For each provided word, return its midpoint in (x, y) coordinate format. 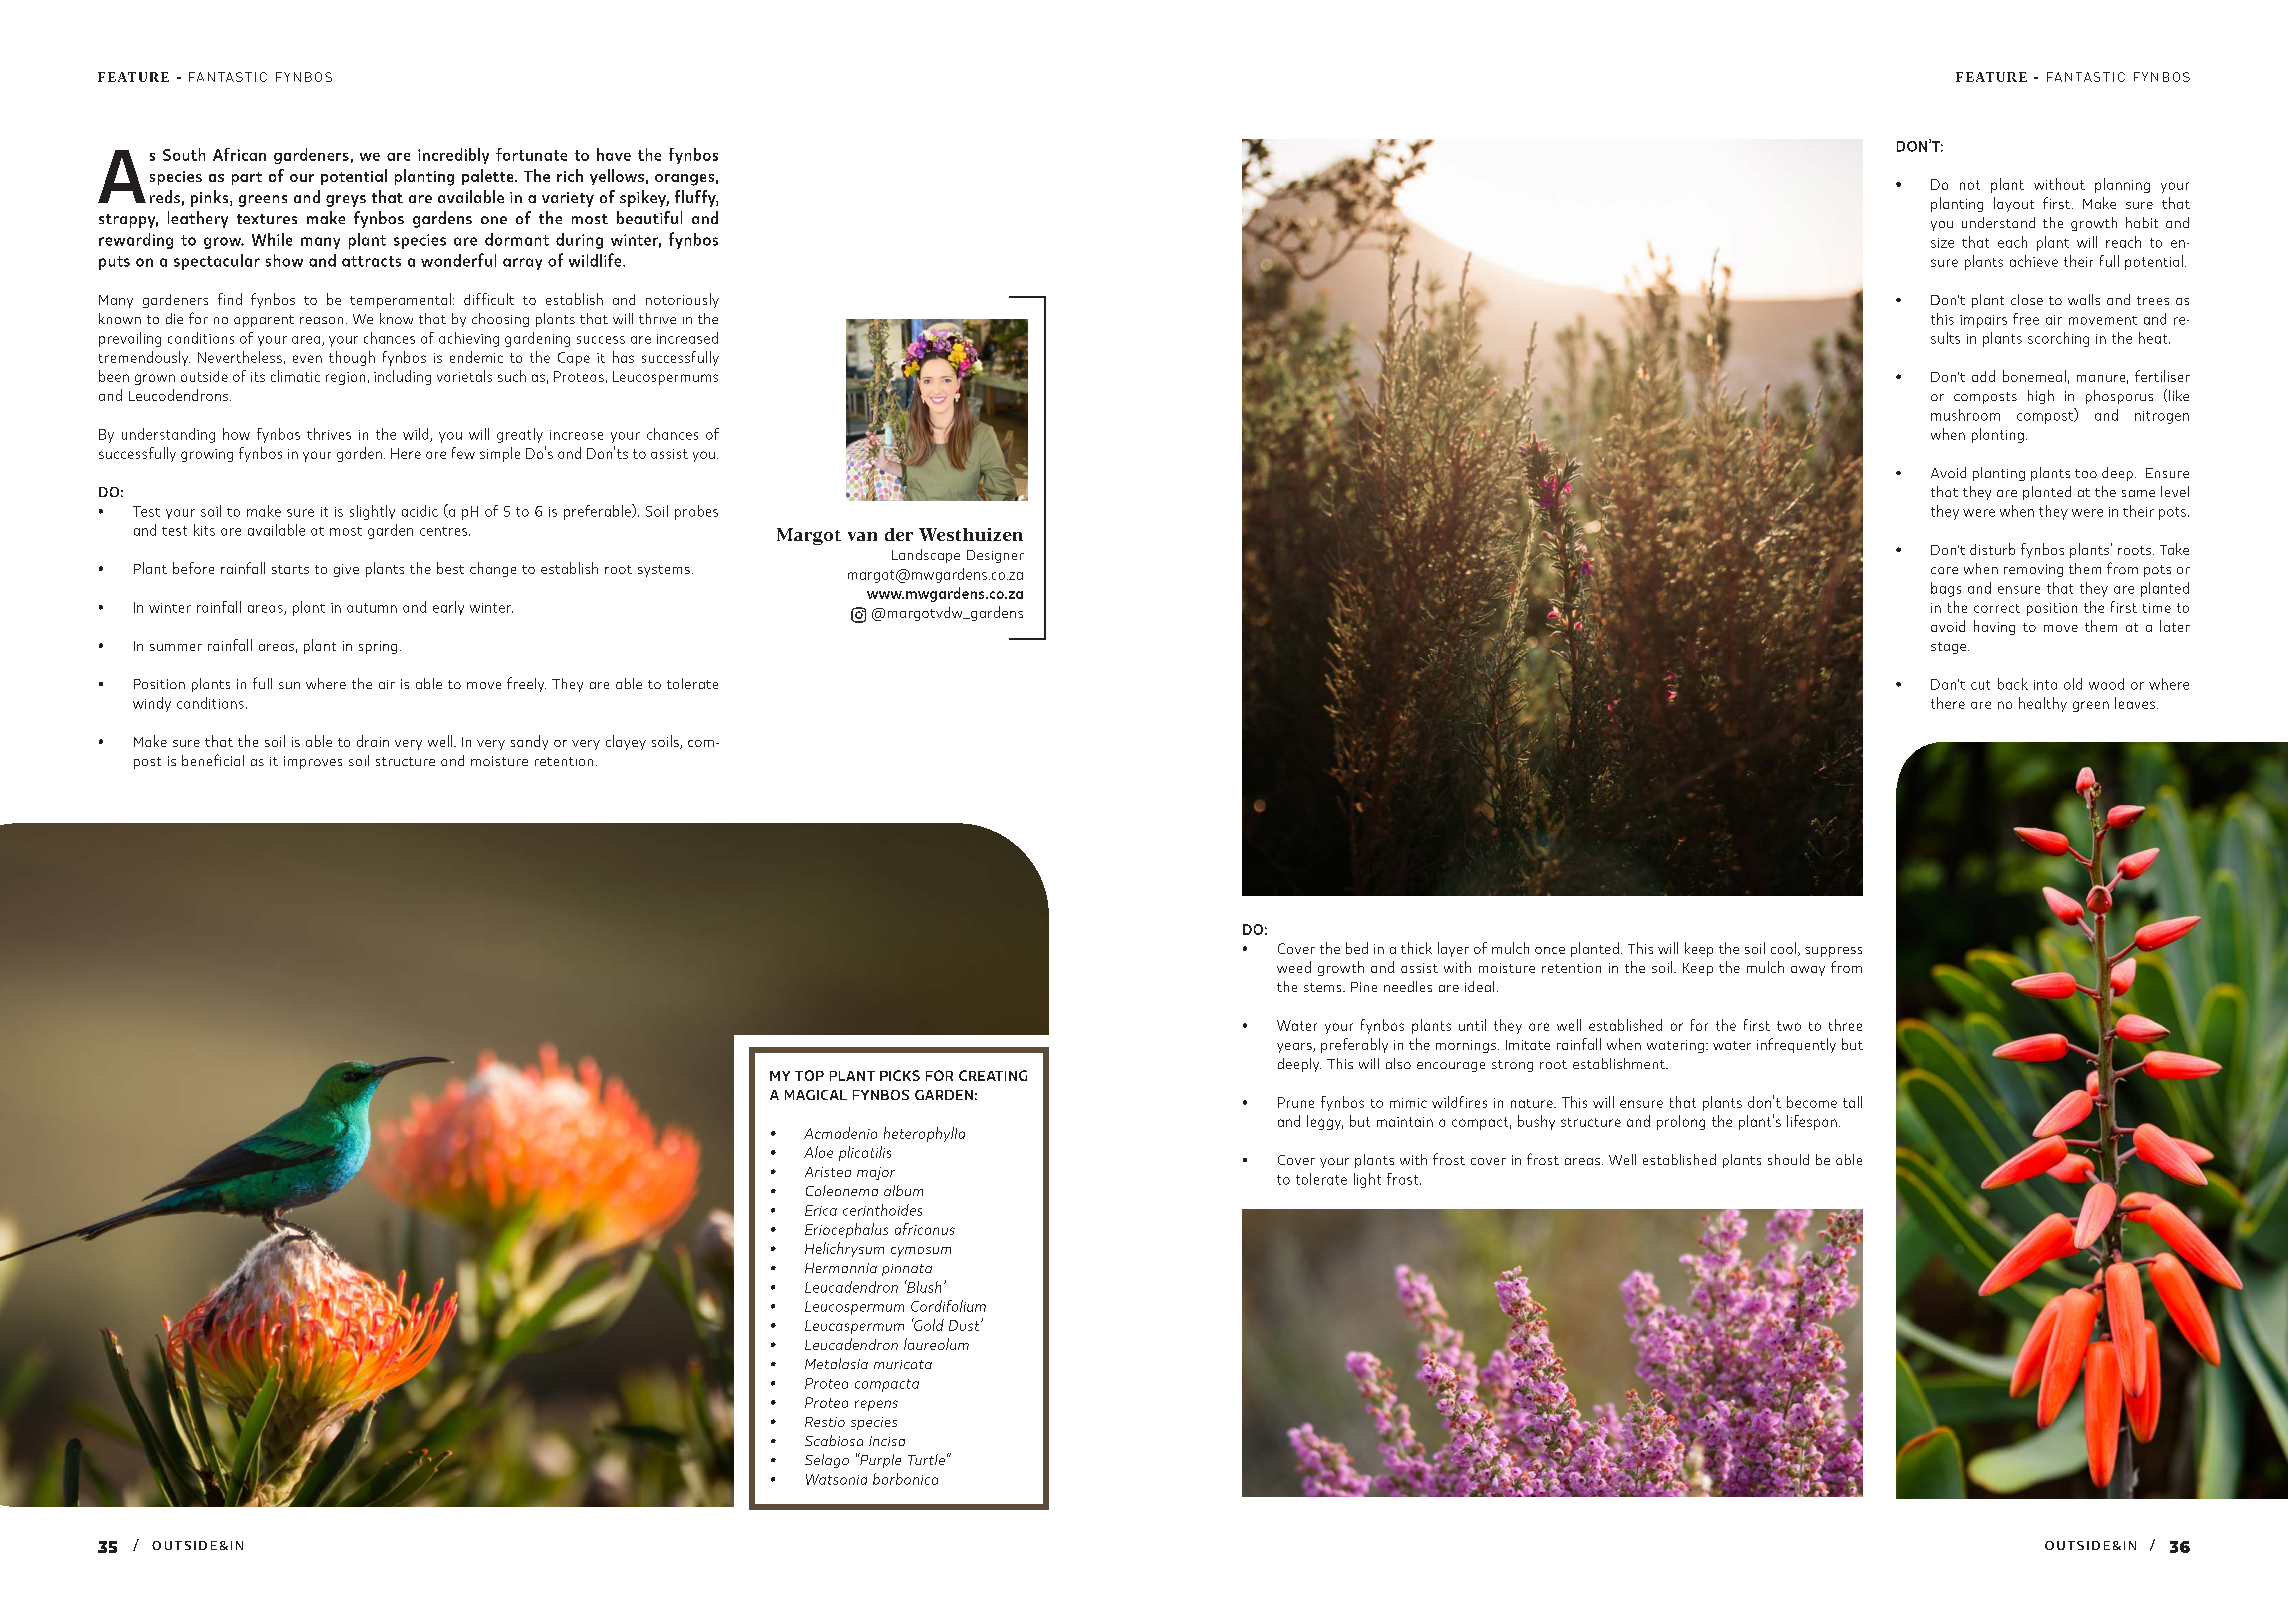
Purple (879, 1460)
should (1788, 1159)
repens (876, 1405)
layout (2014, 204)
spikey (644, 198)
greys (346, 201)
